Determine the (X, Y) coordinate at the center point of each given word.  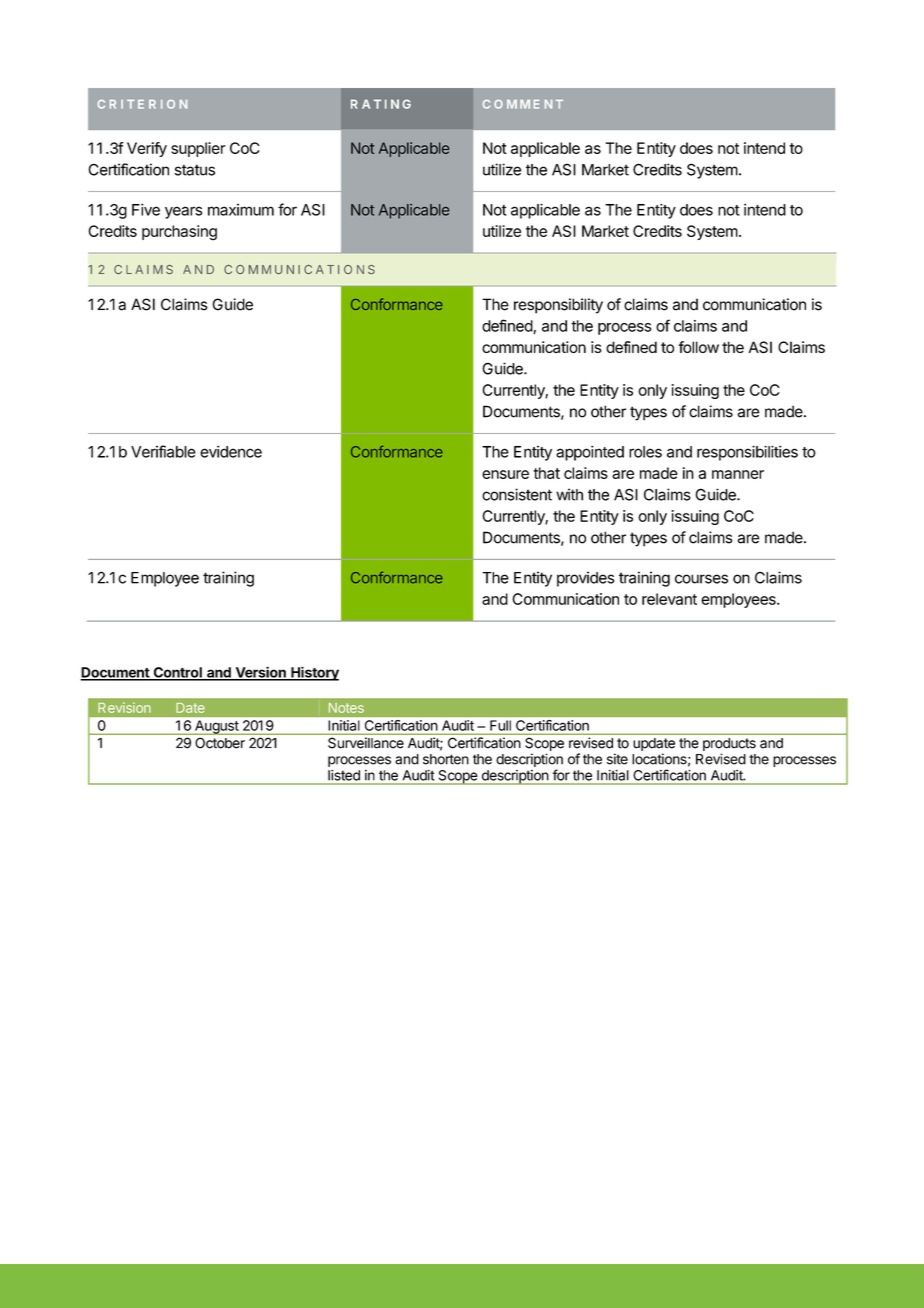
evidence (231, 451)
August (217, 727)
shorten (446, 759)
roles (645, 452)
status (195, 170)
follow (698, 347)
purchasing (179, 233)
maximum (241, 210)
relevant (669, 599)
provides (586, 579)
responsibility (558, 306)
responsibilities (747, 453)
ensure (505, 474)
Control (177, 673)
